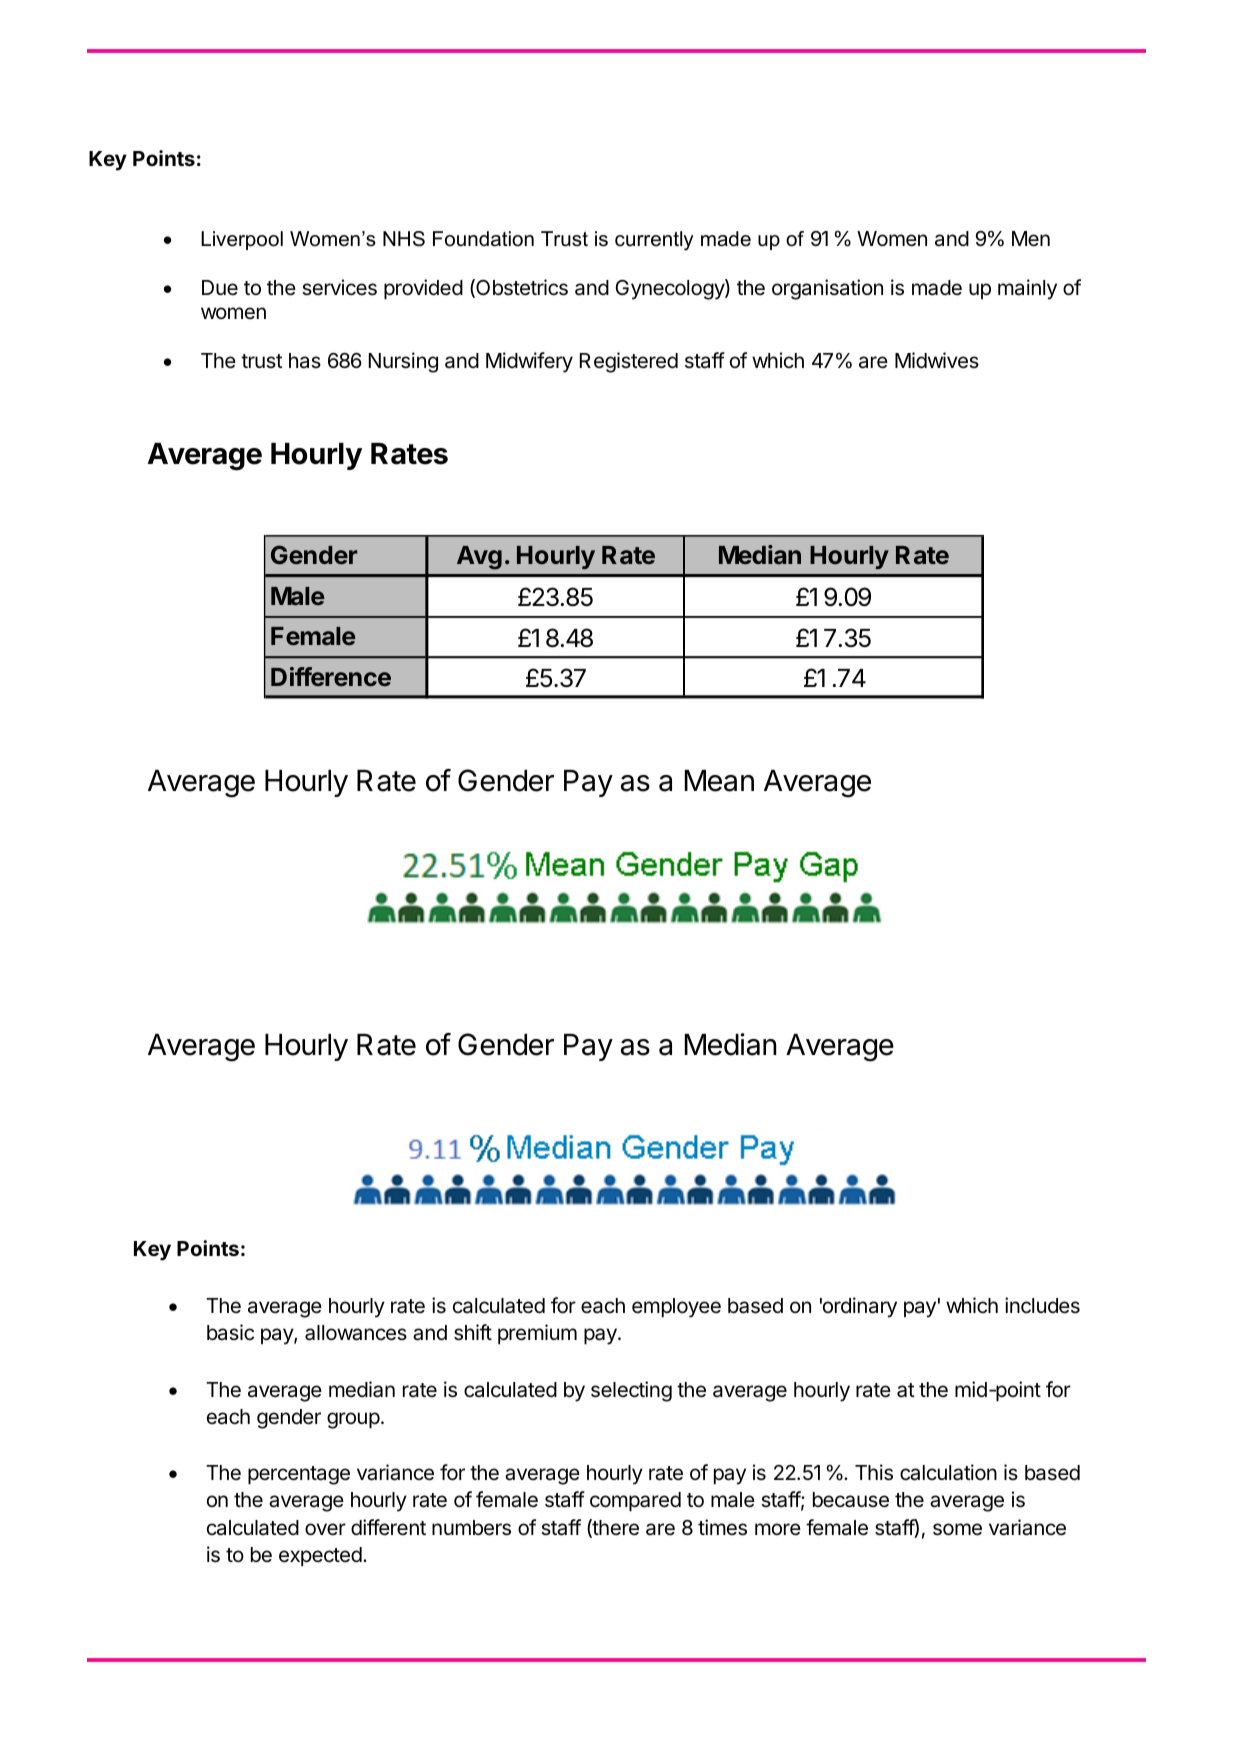 Image resolution: width=1234 pixels, height=1745 pixels. Describe the element at coordinates (654, 241) in the screenshot. I see `currently` at that location.
